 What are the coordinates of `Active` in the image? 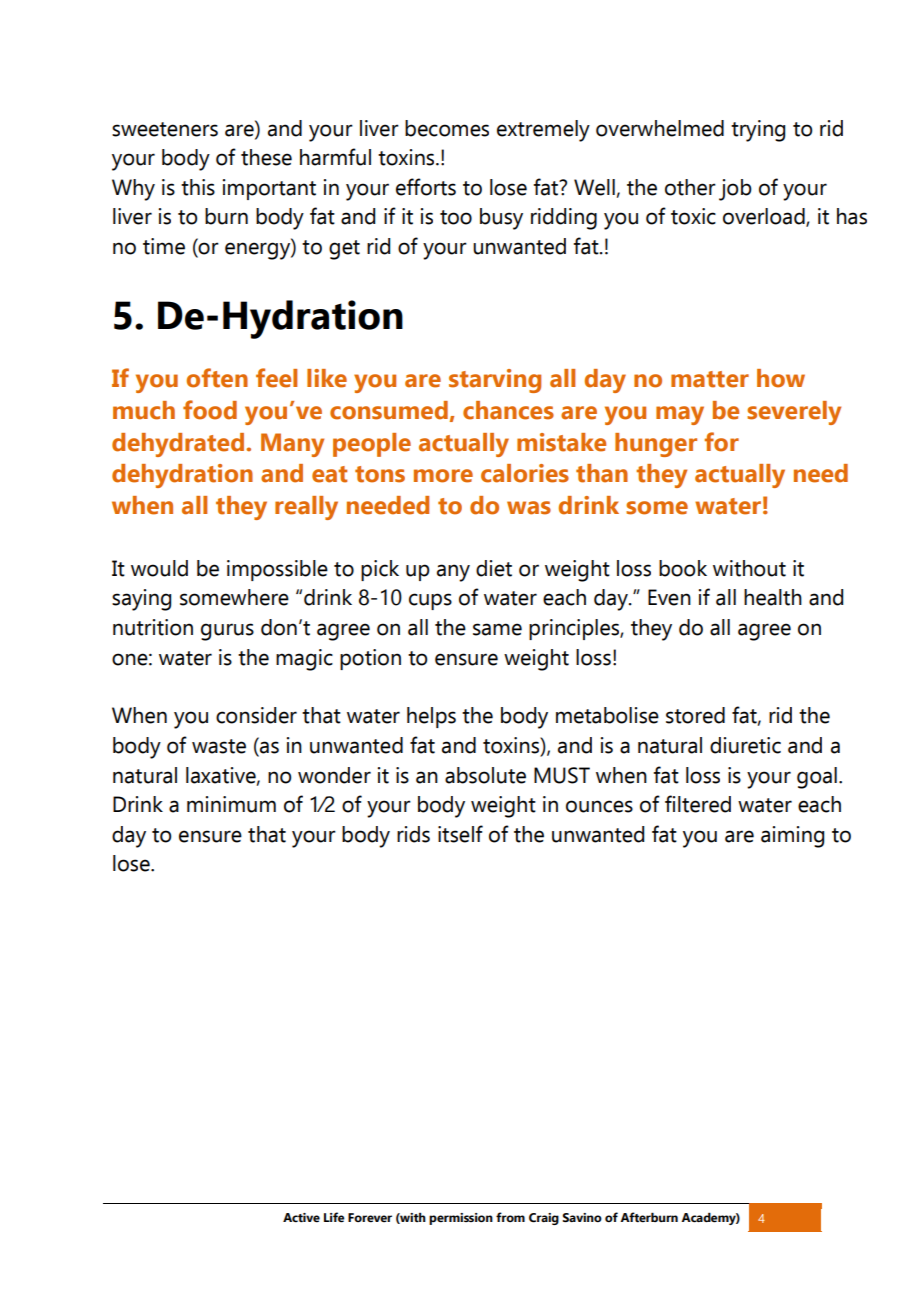 It's located at (301, 1218).
